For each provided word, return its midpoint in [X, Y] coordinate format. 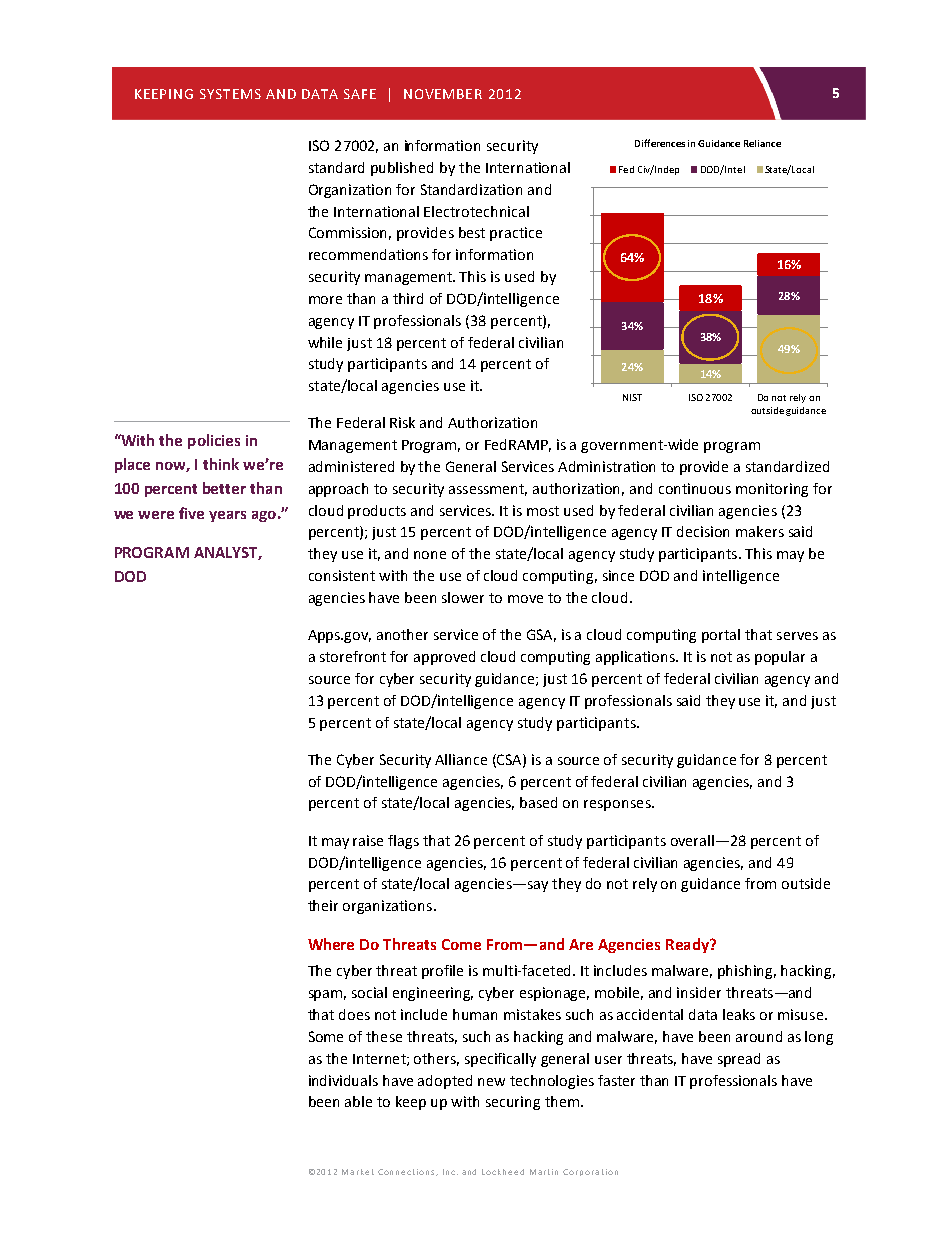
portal [721, 636]
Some [326, 1036]
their [323, 905]
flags [403, 842]
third [408, 298]
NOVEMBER [443, 94]
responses [618, 805]
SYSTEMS [230, 94]
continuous [695, 488]
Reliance [762, 143]
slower [463, 597]
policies [214, 441]
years [227, 516]
